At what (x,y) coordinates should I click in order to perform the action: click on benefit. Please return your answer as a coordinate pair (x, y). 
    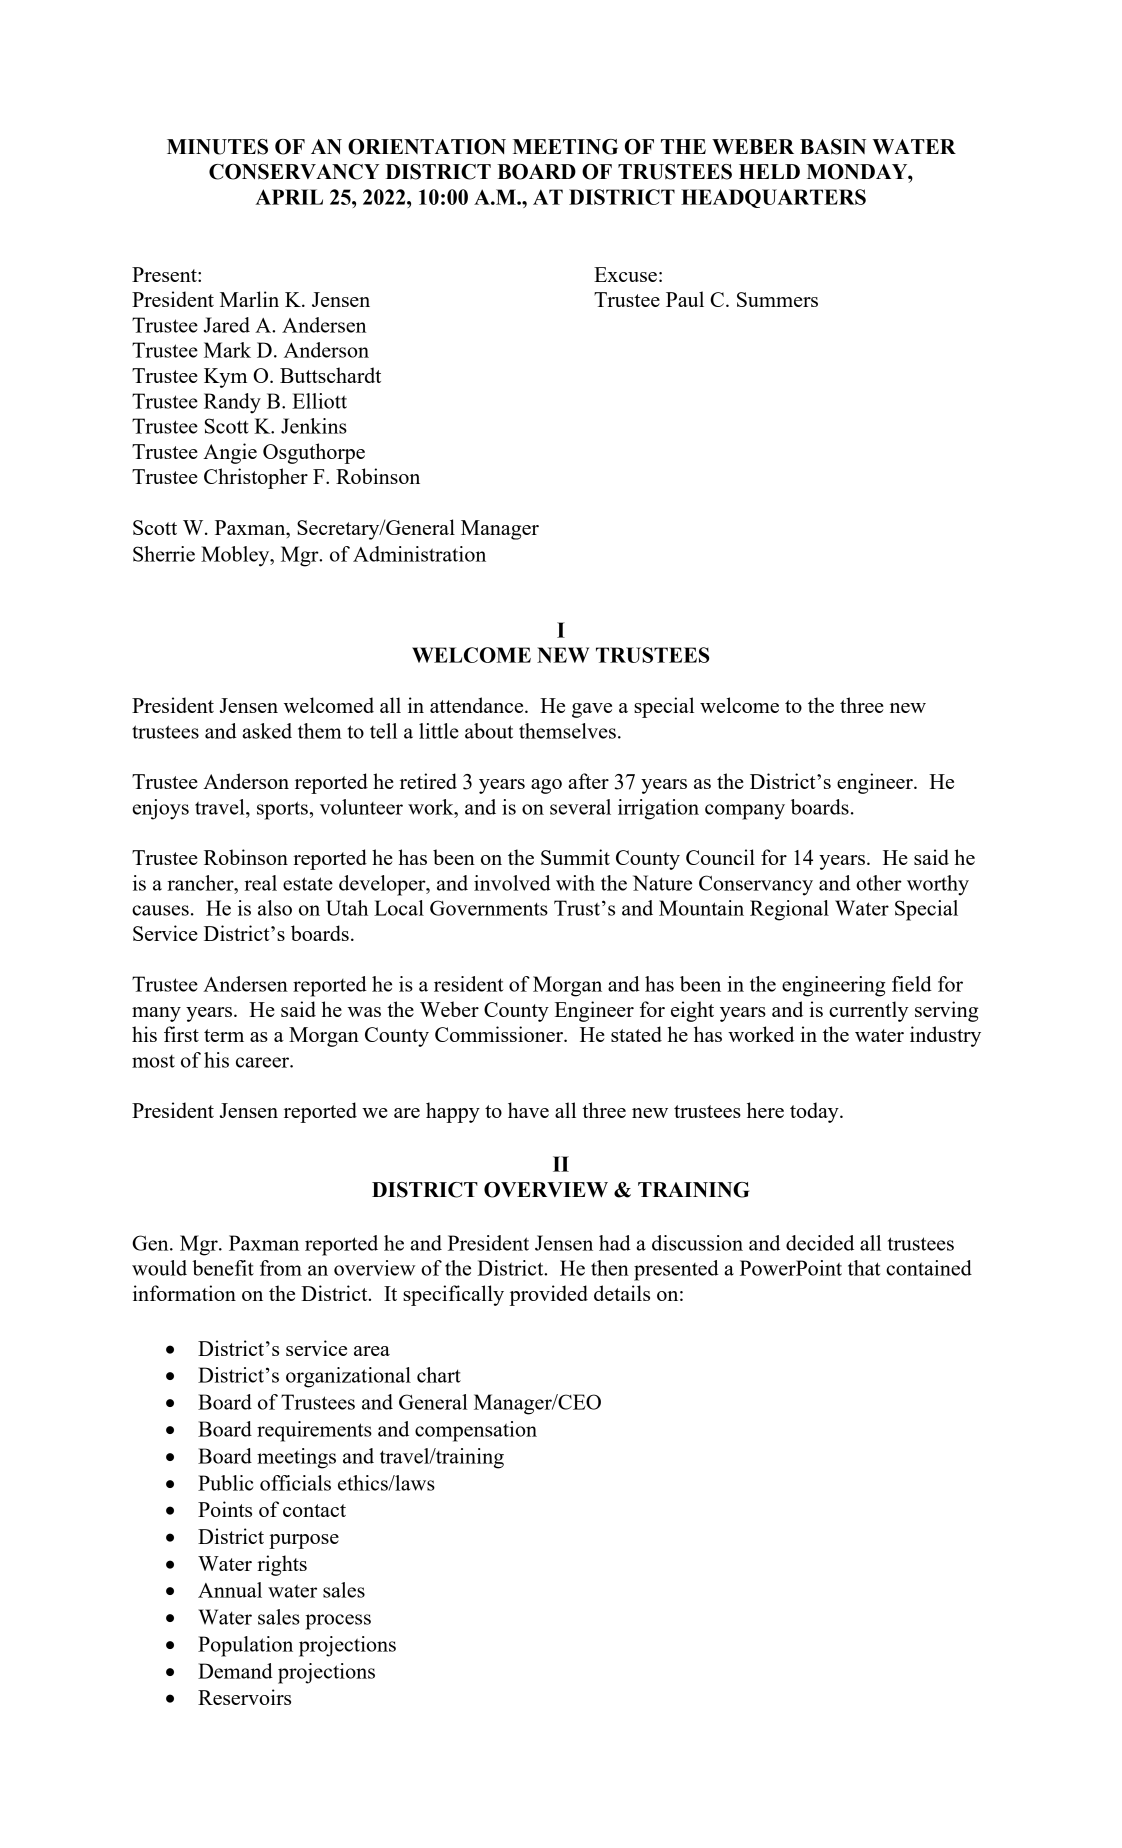
    Looking at the image, I should click on (223, 1268).
